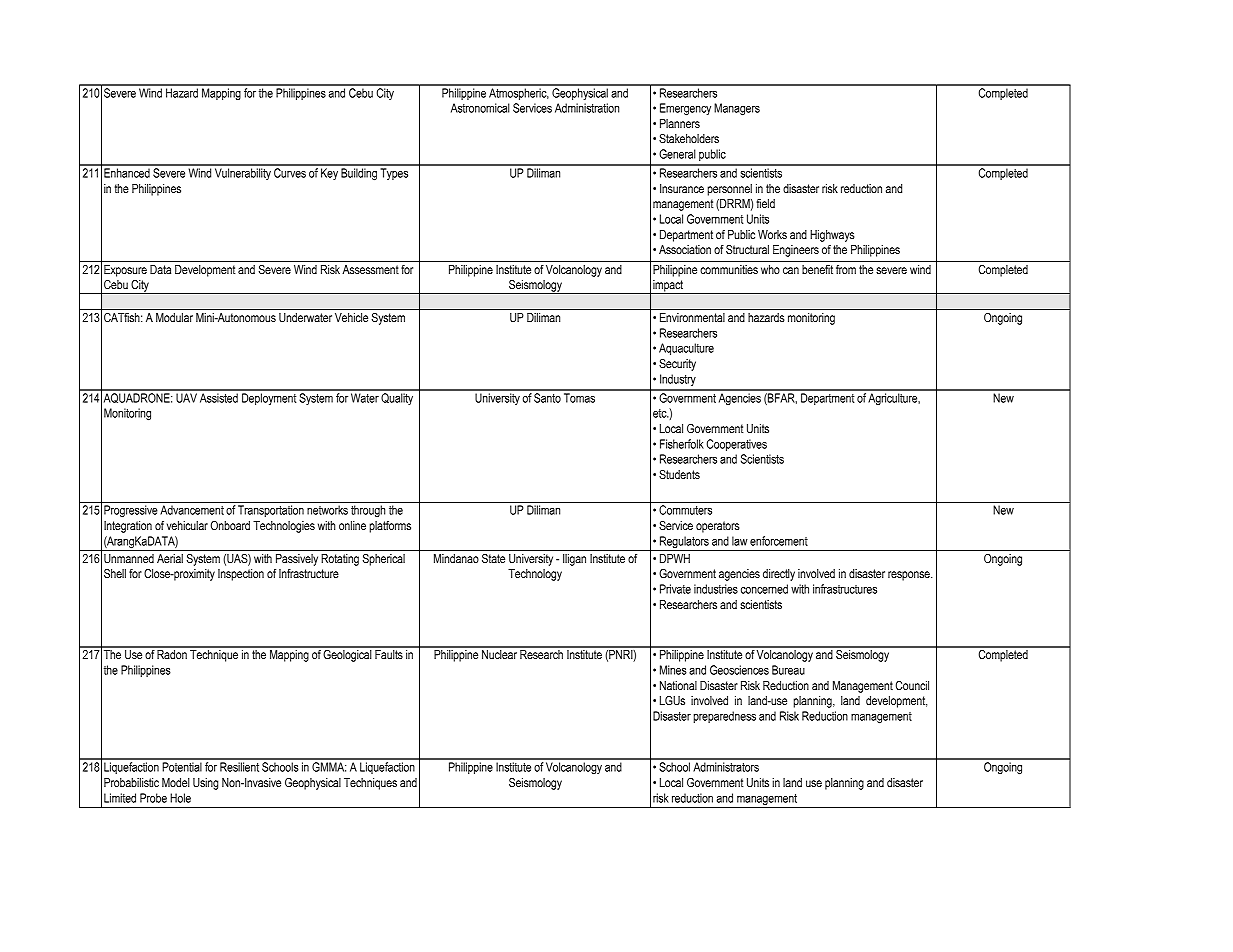  I want to click on preparedness, so click(724, 717).
